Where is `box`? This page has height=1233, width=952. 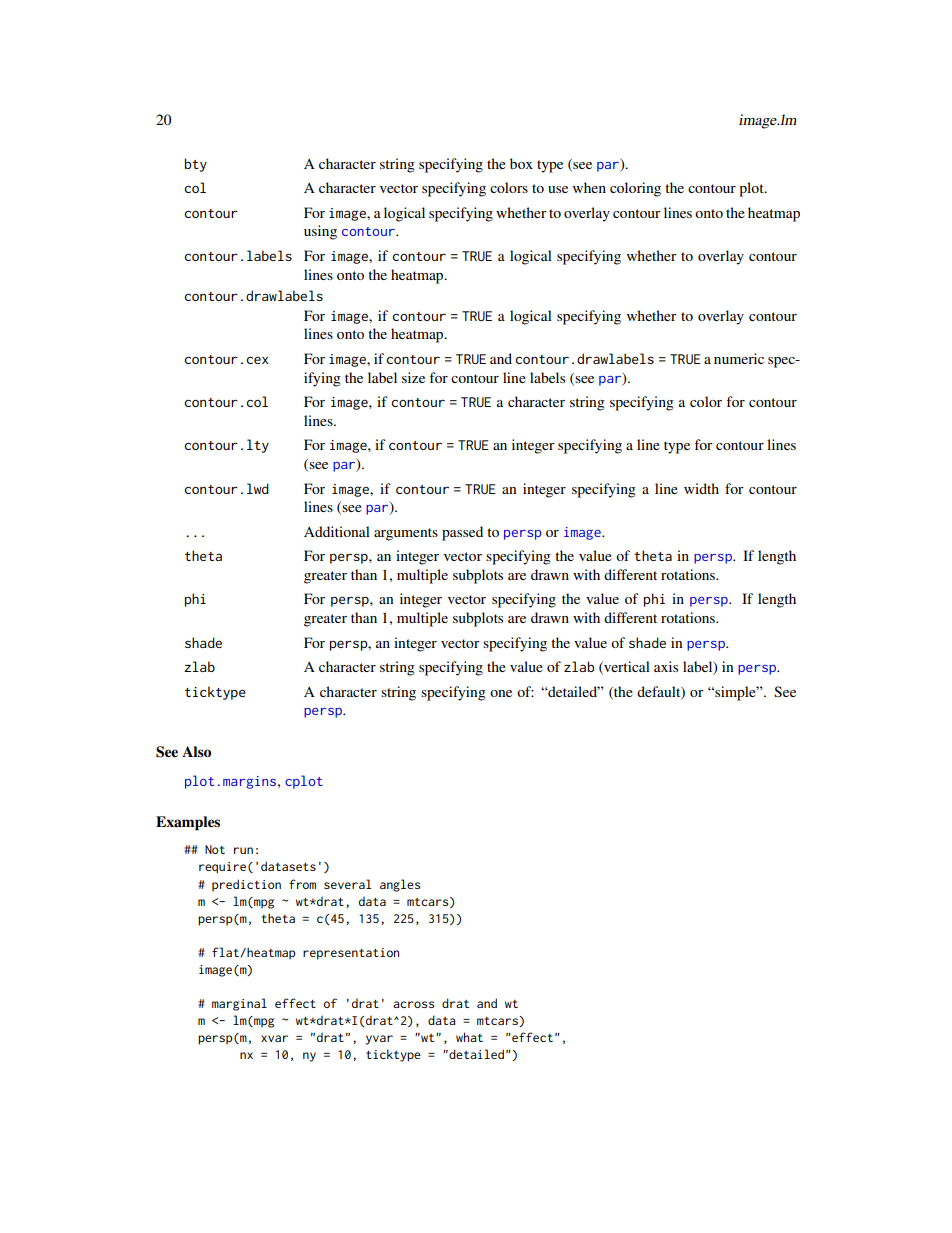
box is located at coordinates (521, 163).
